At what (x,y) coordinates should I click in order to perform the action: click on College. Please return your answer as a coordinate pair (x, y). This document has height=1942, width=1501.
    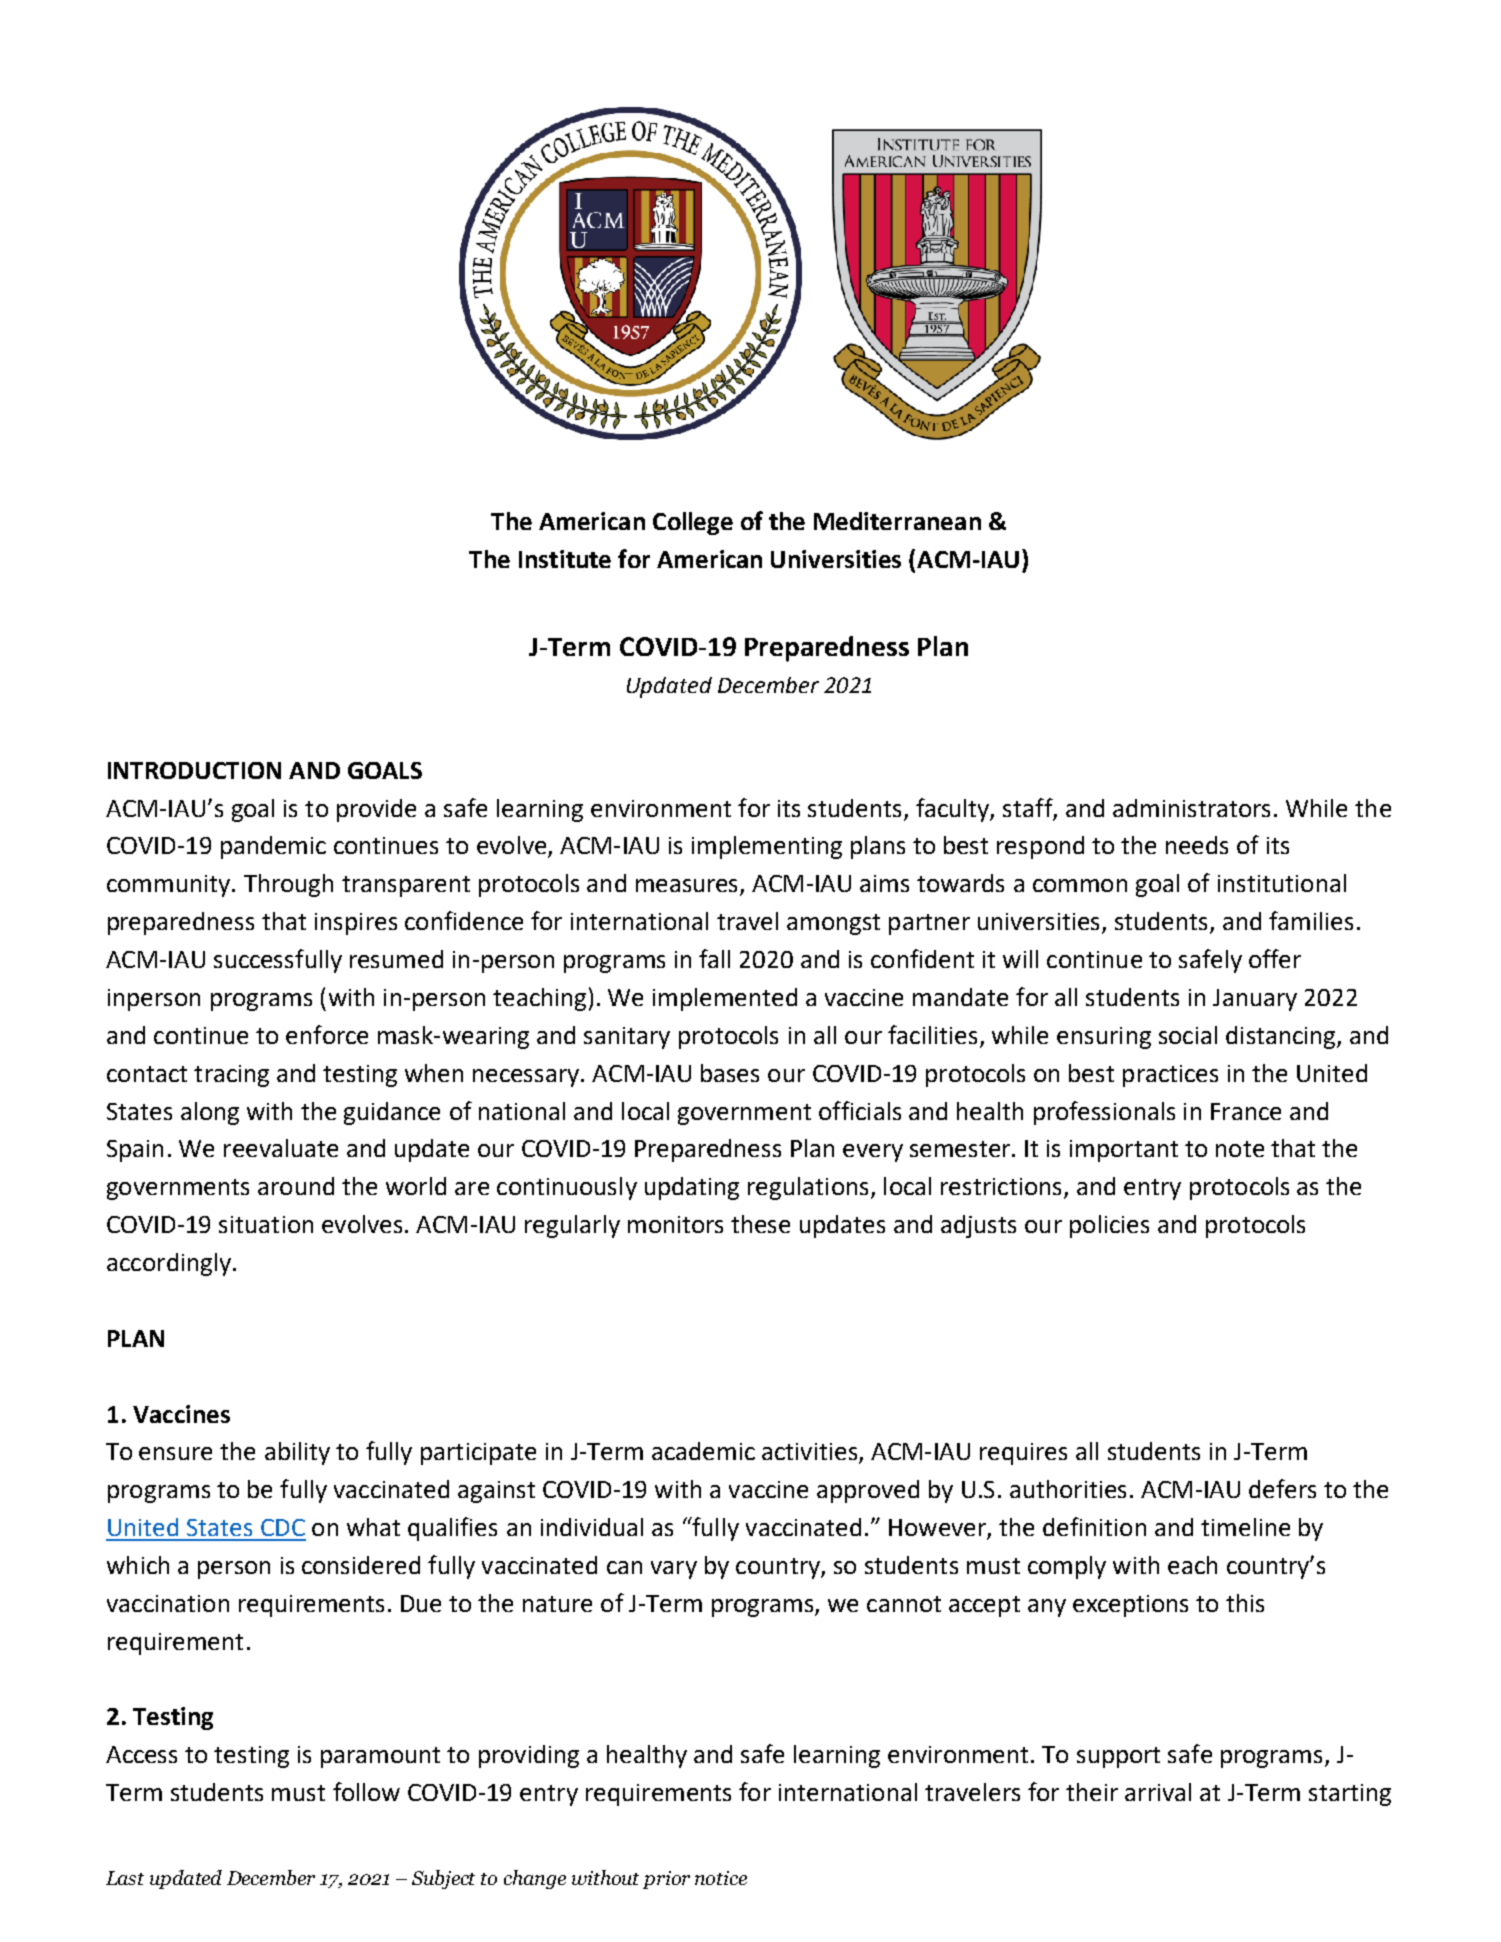
    Looking at the image, I should click on (693, 523).
